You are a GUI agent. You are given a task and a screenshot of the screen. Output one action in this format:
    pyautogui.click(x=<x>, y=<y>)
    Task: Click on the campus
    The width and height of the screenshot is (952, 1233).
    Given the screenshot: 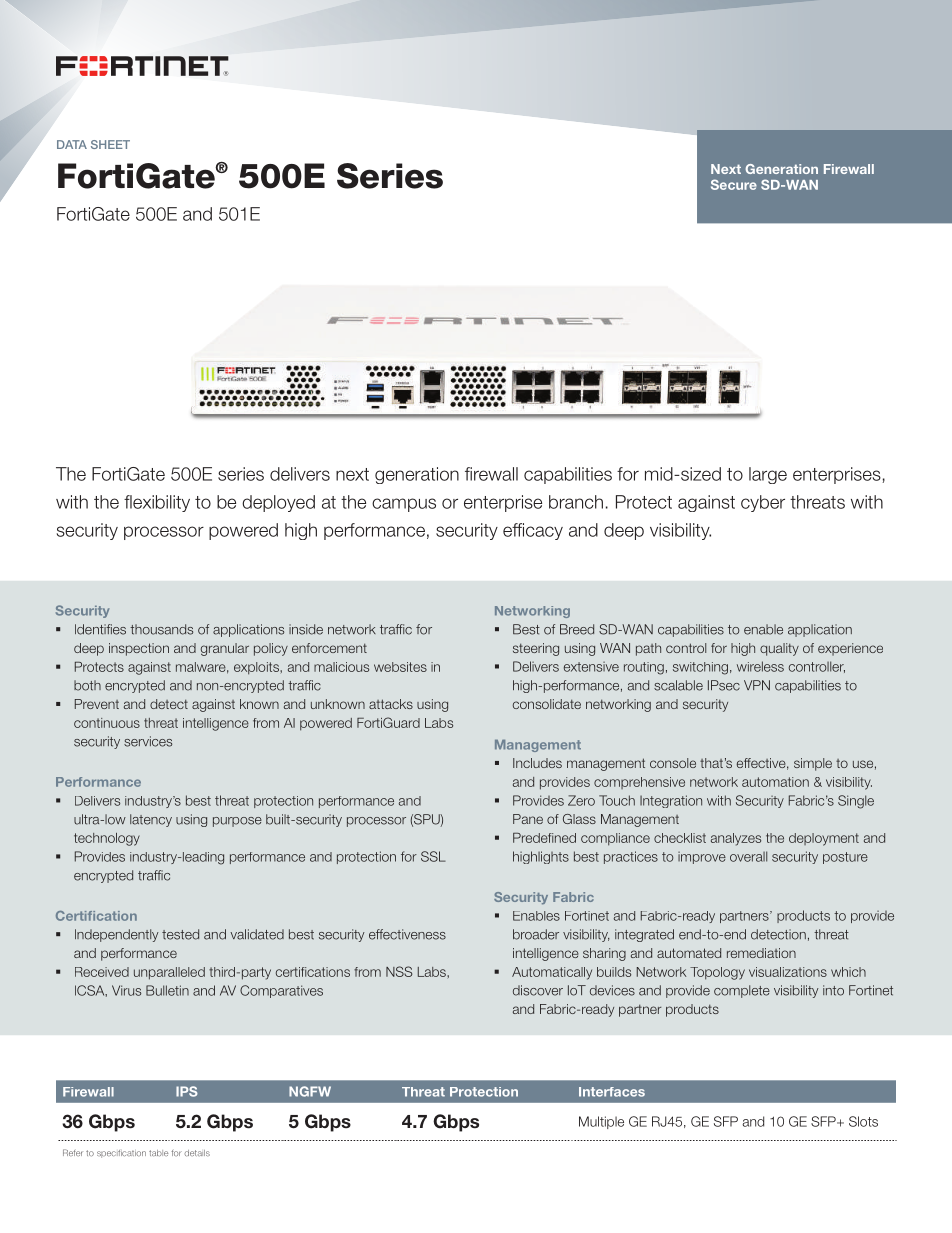 What is the action you would take?
    pyautogui.click(x=404, y=505)
